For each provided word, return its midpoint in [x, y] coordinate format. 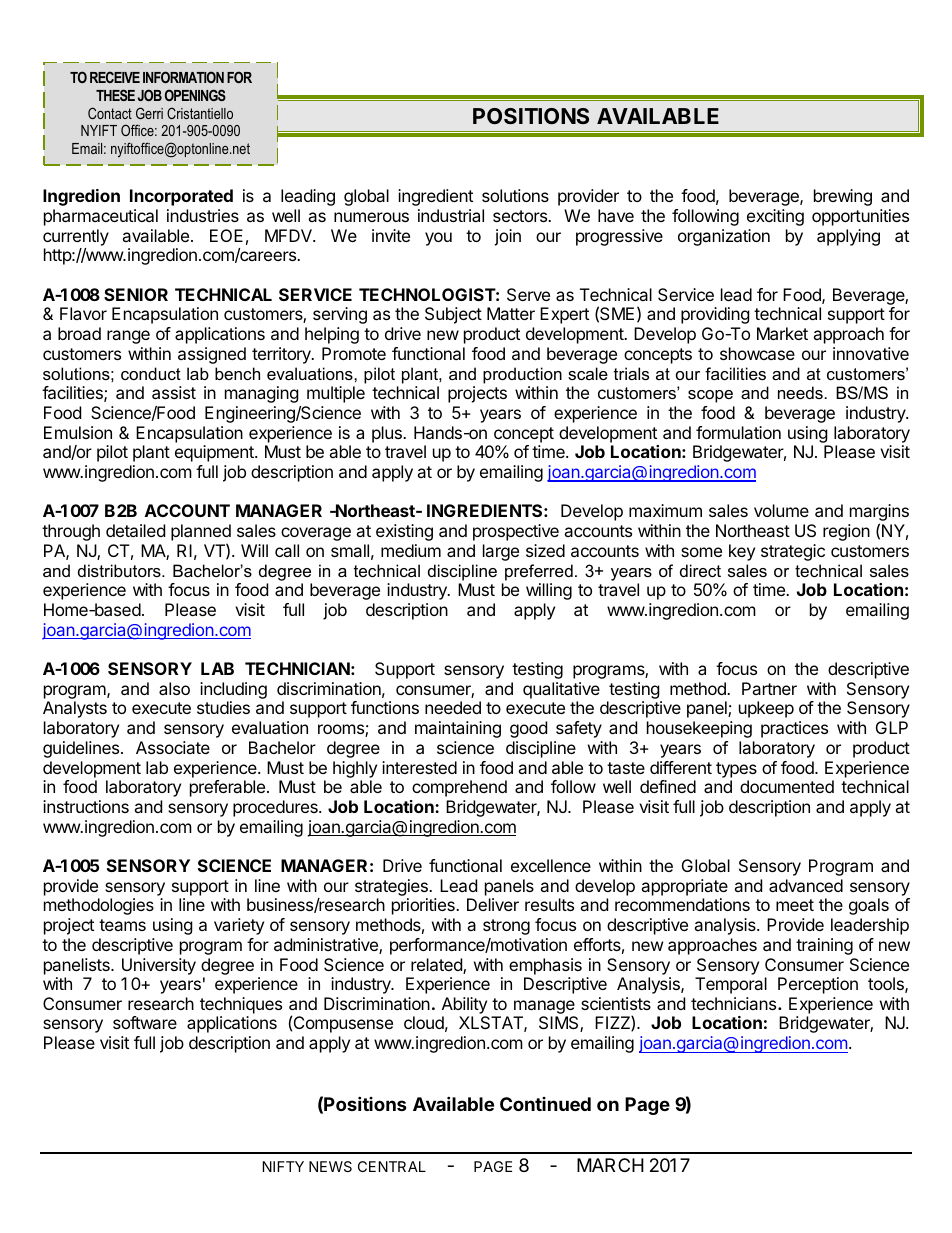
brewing [843, 197]
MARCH [610, 1165]
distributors [120, 570]
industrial [451, 215]
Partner [769, 688]
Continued [545, 1104]
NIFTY [283, 1166]
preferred [539, 572]
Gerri [149, 113]
